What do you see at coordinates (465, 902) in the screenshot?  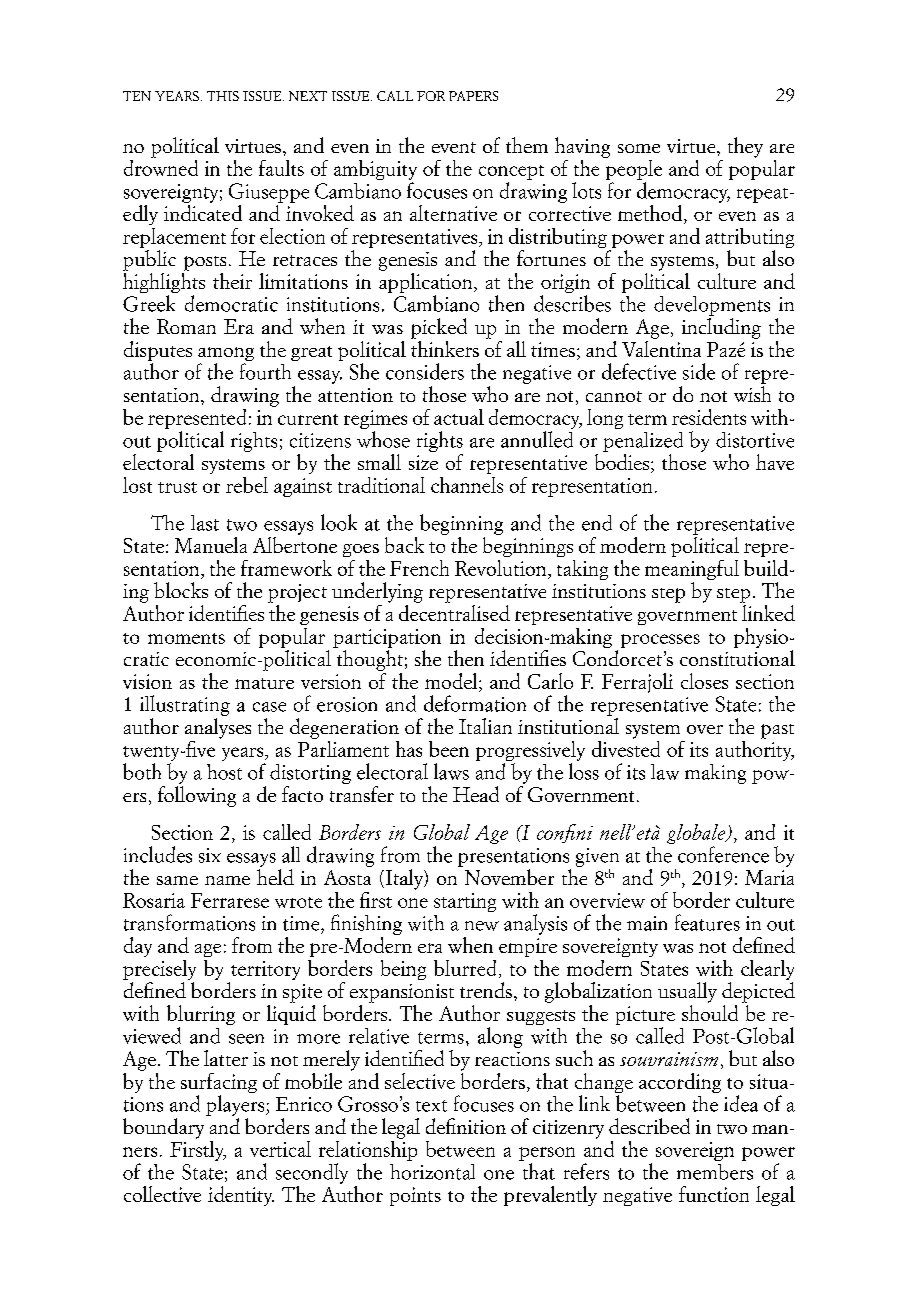 I see `starting` at bounding box center [465, 902].
